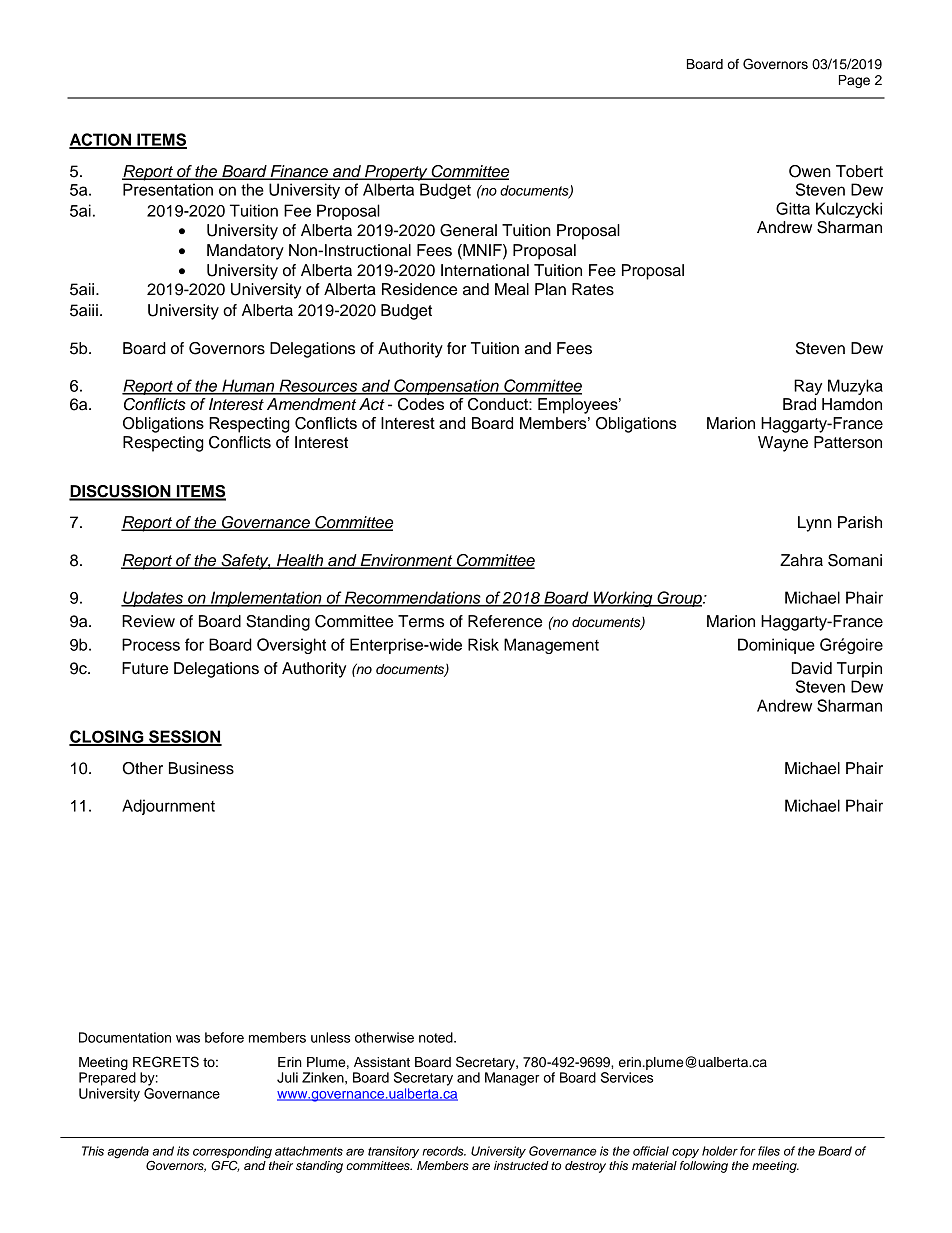 Image resolution: width=952 pixels, height=1233 pixels. What do you see at coordinates (183, 1151) in the screenshot?
I see `its` at bounding box center [183, 1151].
